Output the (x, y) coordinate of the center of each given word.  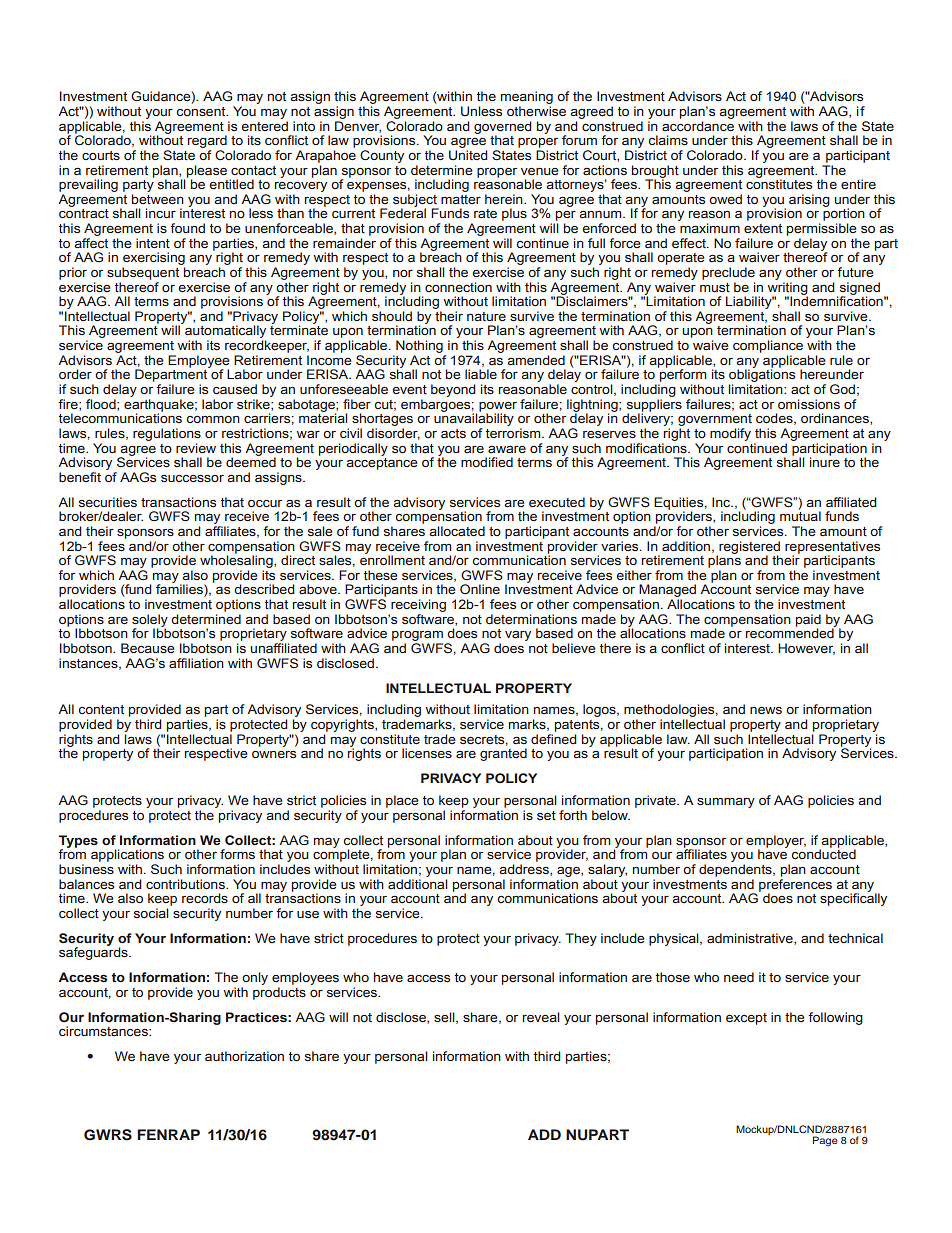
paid (808, 621)
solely (150, 621)
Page (825, 1141)
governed (503, 128)
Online (480, 589)
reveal (541, 1017)
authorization (244, 1056)
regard (207, 141)
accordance (698, 126)
